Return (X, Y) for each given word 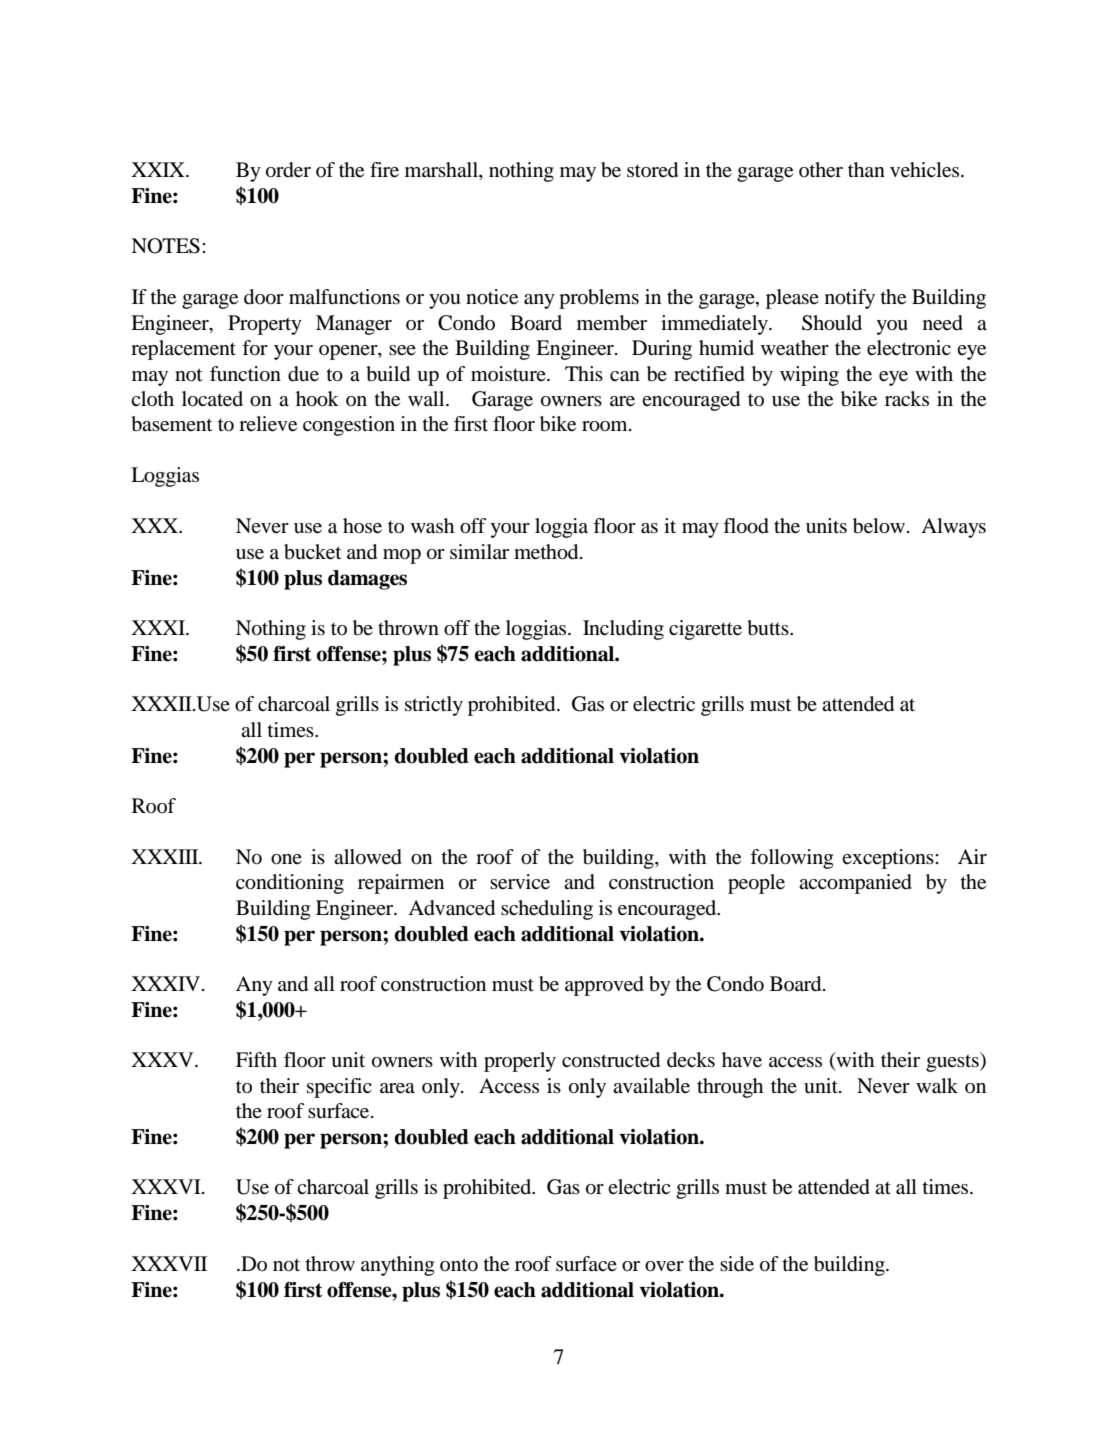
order (288, 170)
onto (459, 1265)
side (737, 1264)
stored (652, 170)
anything (397, 1266)
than (866, 169)
